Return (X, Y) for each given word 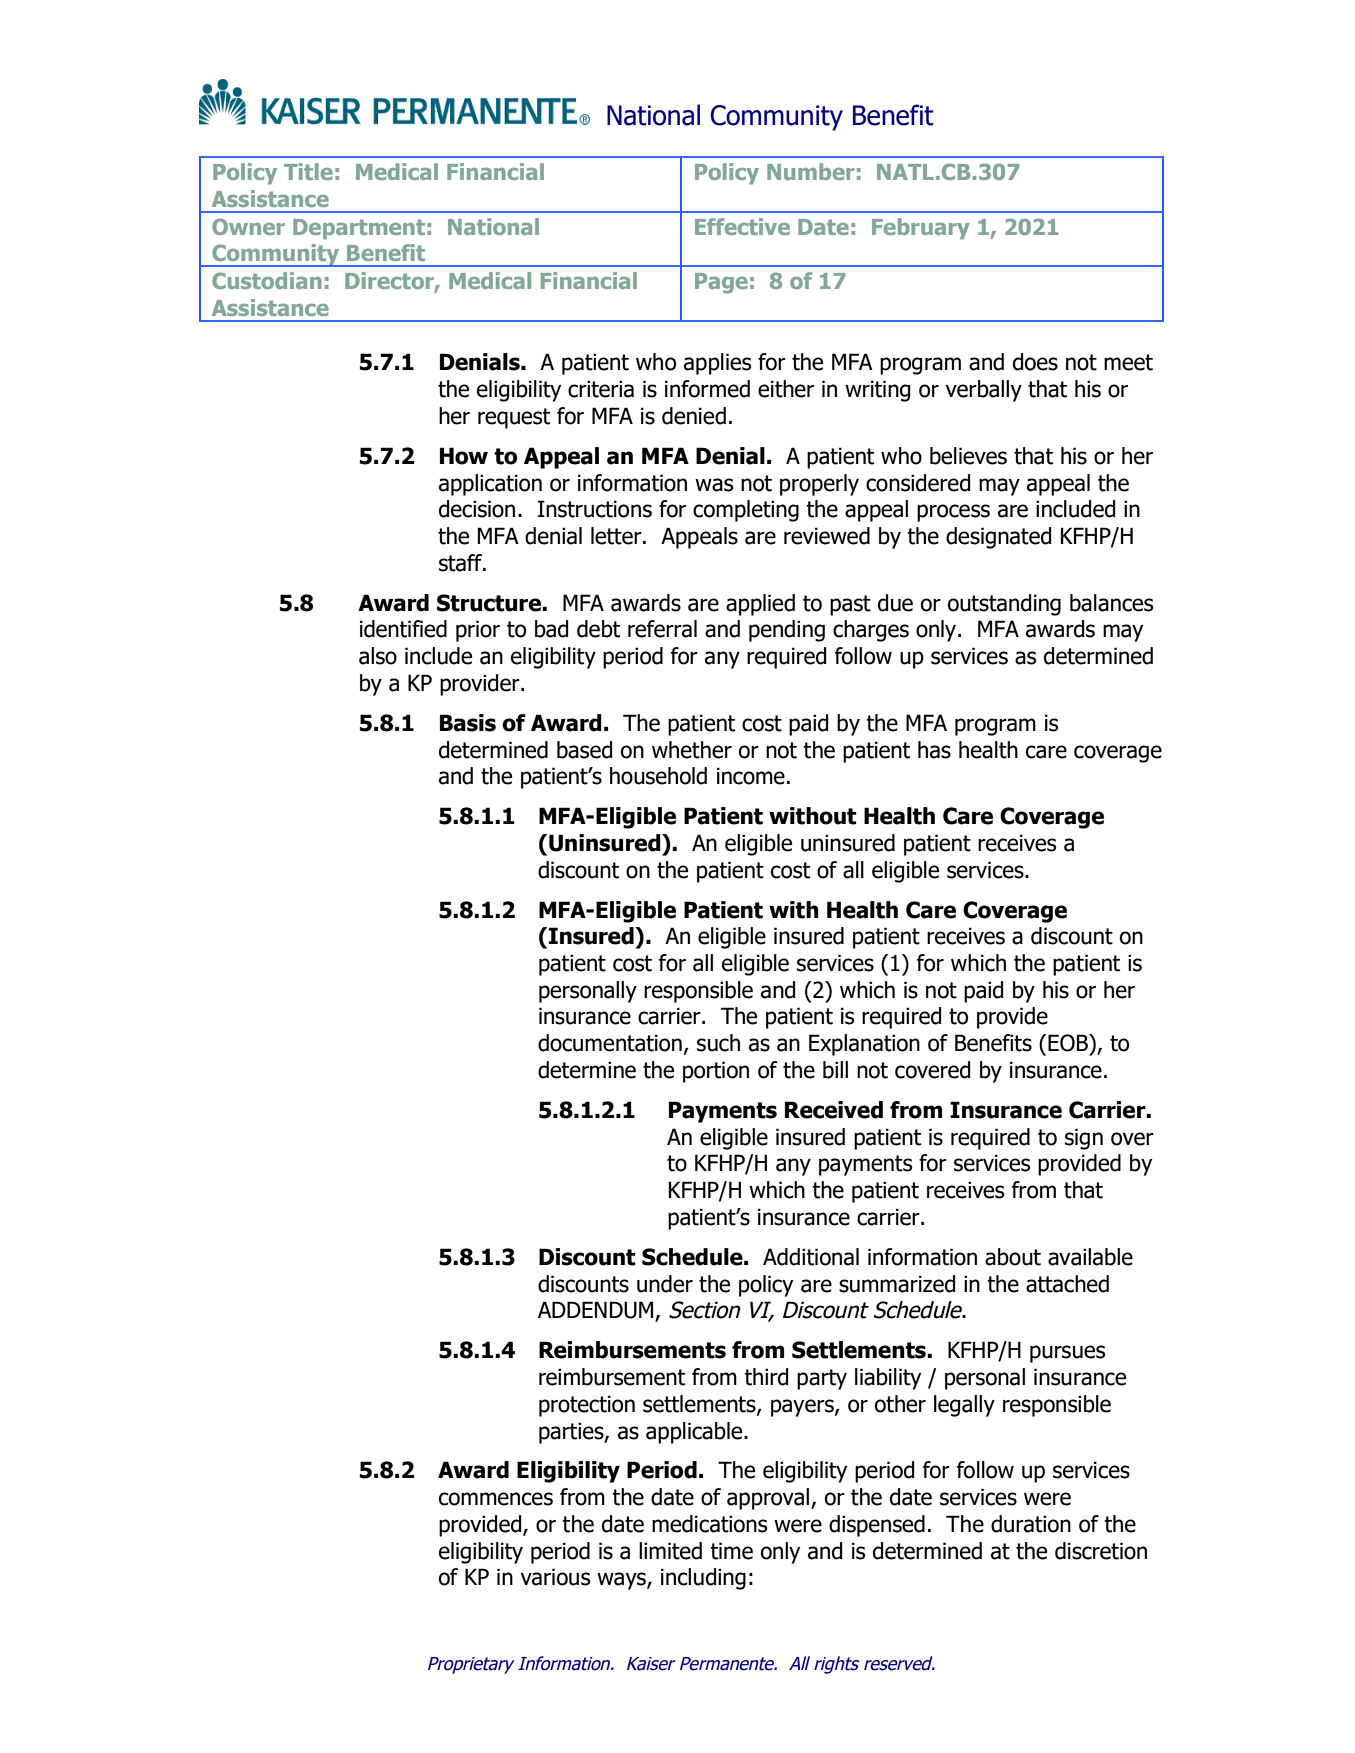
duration (1031, 1524)
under (665, 1284)
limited (670, 1551)
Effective (742, 226)
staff (462, 563)
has (934, 750)
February (921, 229)
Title (308, 171)
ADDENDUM (597, 1311)
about (1013, 1257)
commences (496, 1499)
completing (746, 511)
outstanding (1004, 605)
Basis (468, 723)
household (658, 776)
